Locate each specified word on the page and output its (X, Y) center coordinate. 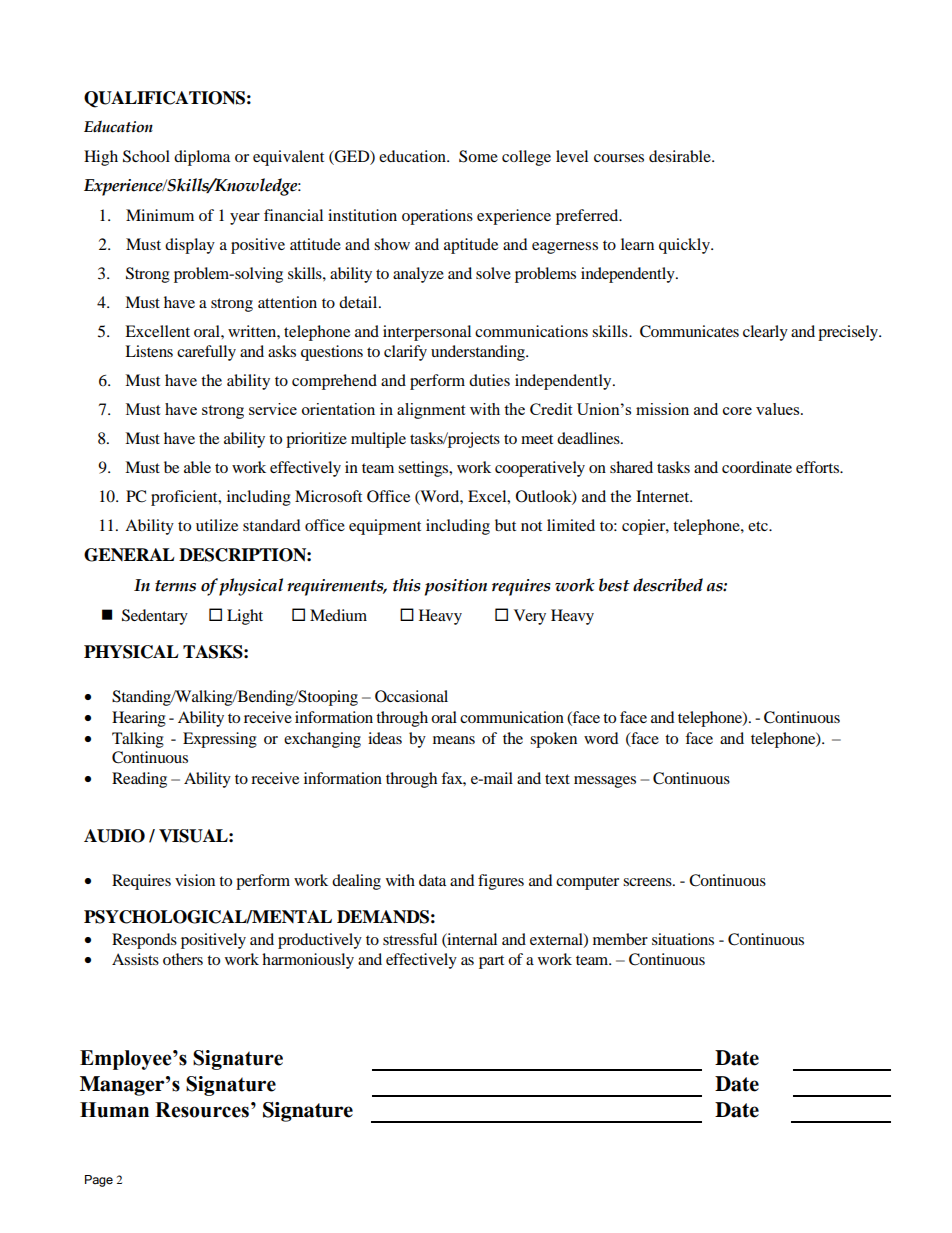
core (737, 411)
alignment (431, 411)
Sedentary (155, 617)
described (668, 585)
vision (195, 880)
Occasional (411, 696)
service (273, 409)
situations (683, 939)
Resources (202, 1110)
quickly (685, 246)
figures (501, 882)
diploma (202, 158)
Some (478, 156)
